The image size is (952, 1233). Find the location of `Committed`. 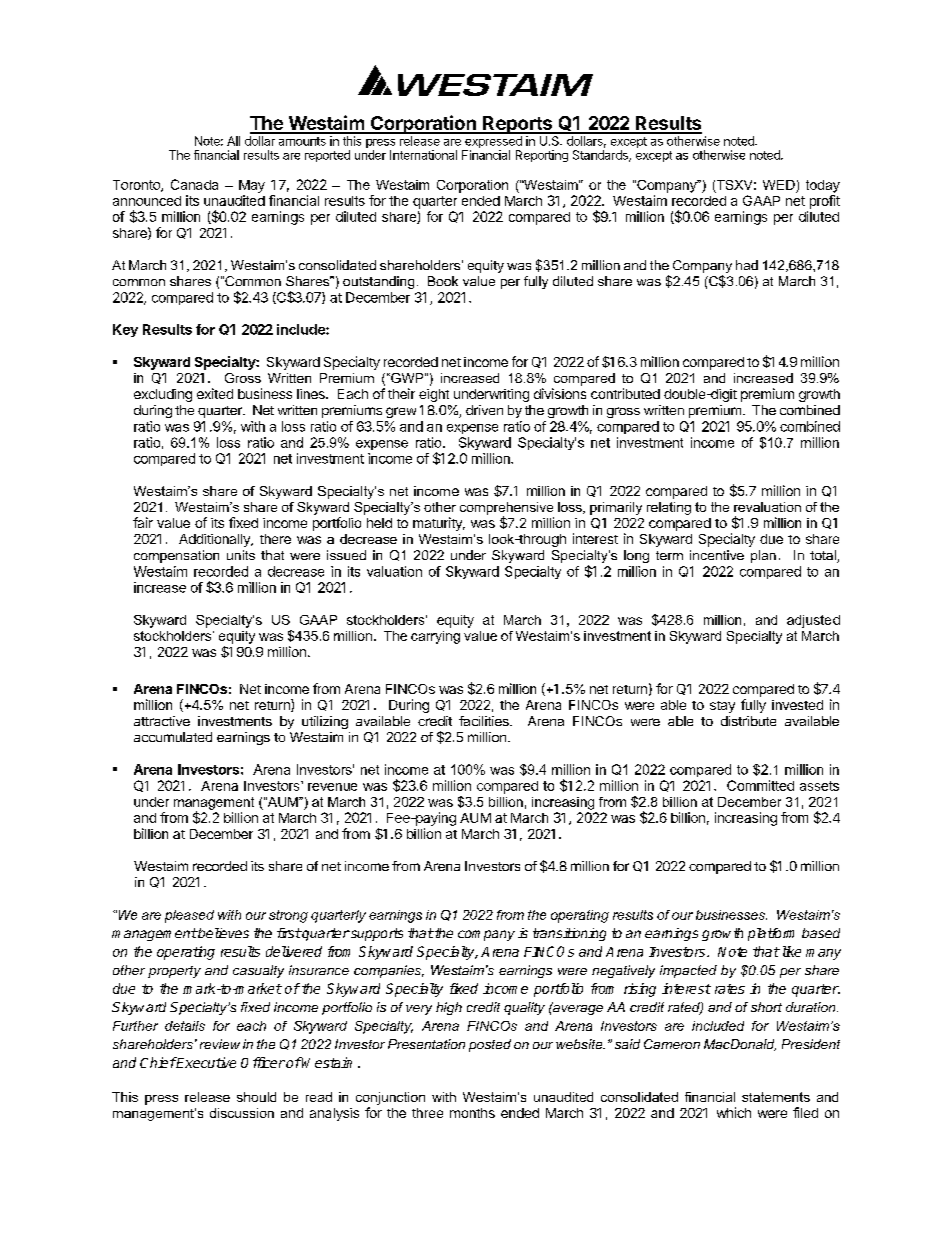

Committed is located at coordinates (760, 785).
